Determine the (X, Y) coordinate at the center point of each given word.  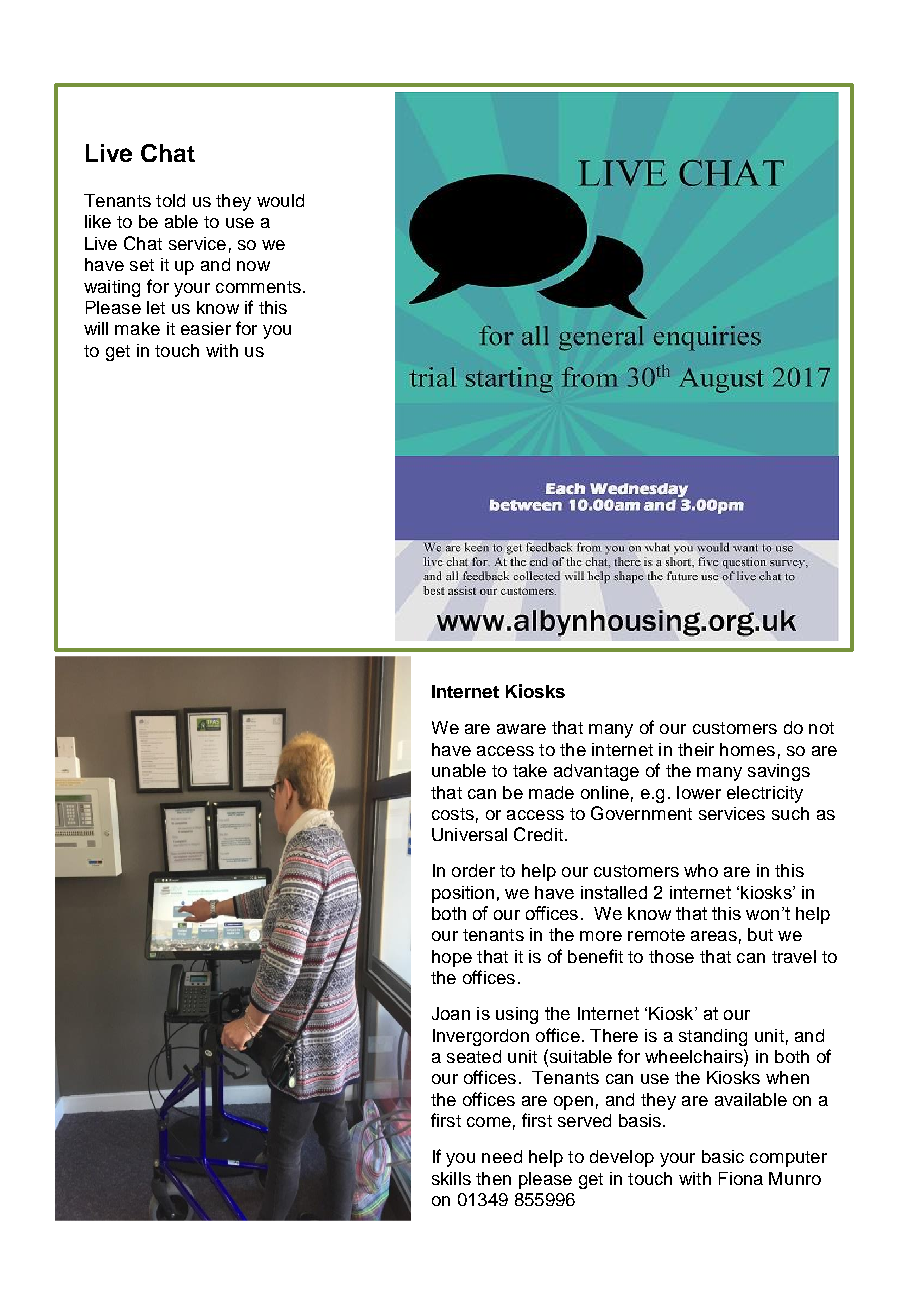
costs (453, 814)
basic (723, 1156)
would (280, 200)
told (170, 200)
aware (521, 729)
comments (258, 287)
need (502, 1156)
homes (747, 749)
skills (451, 1178)
